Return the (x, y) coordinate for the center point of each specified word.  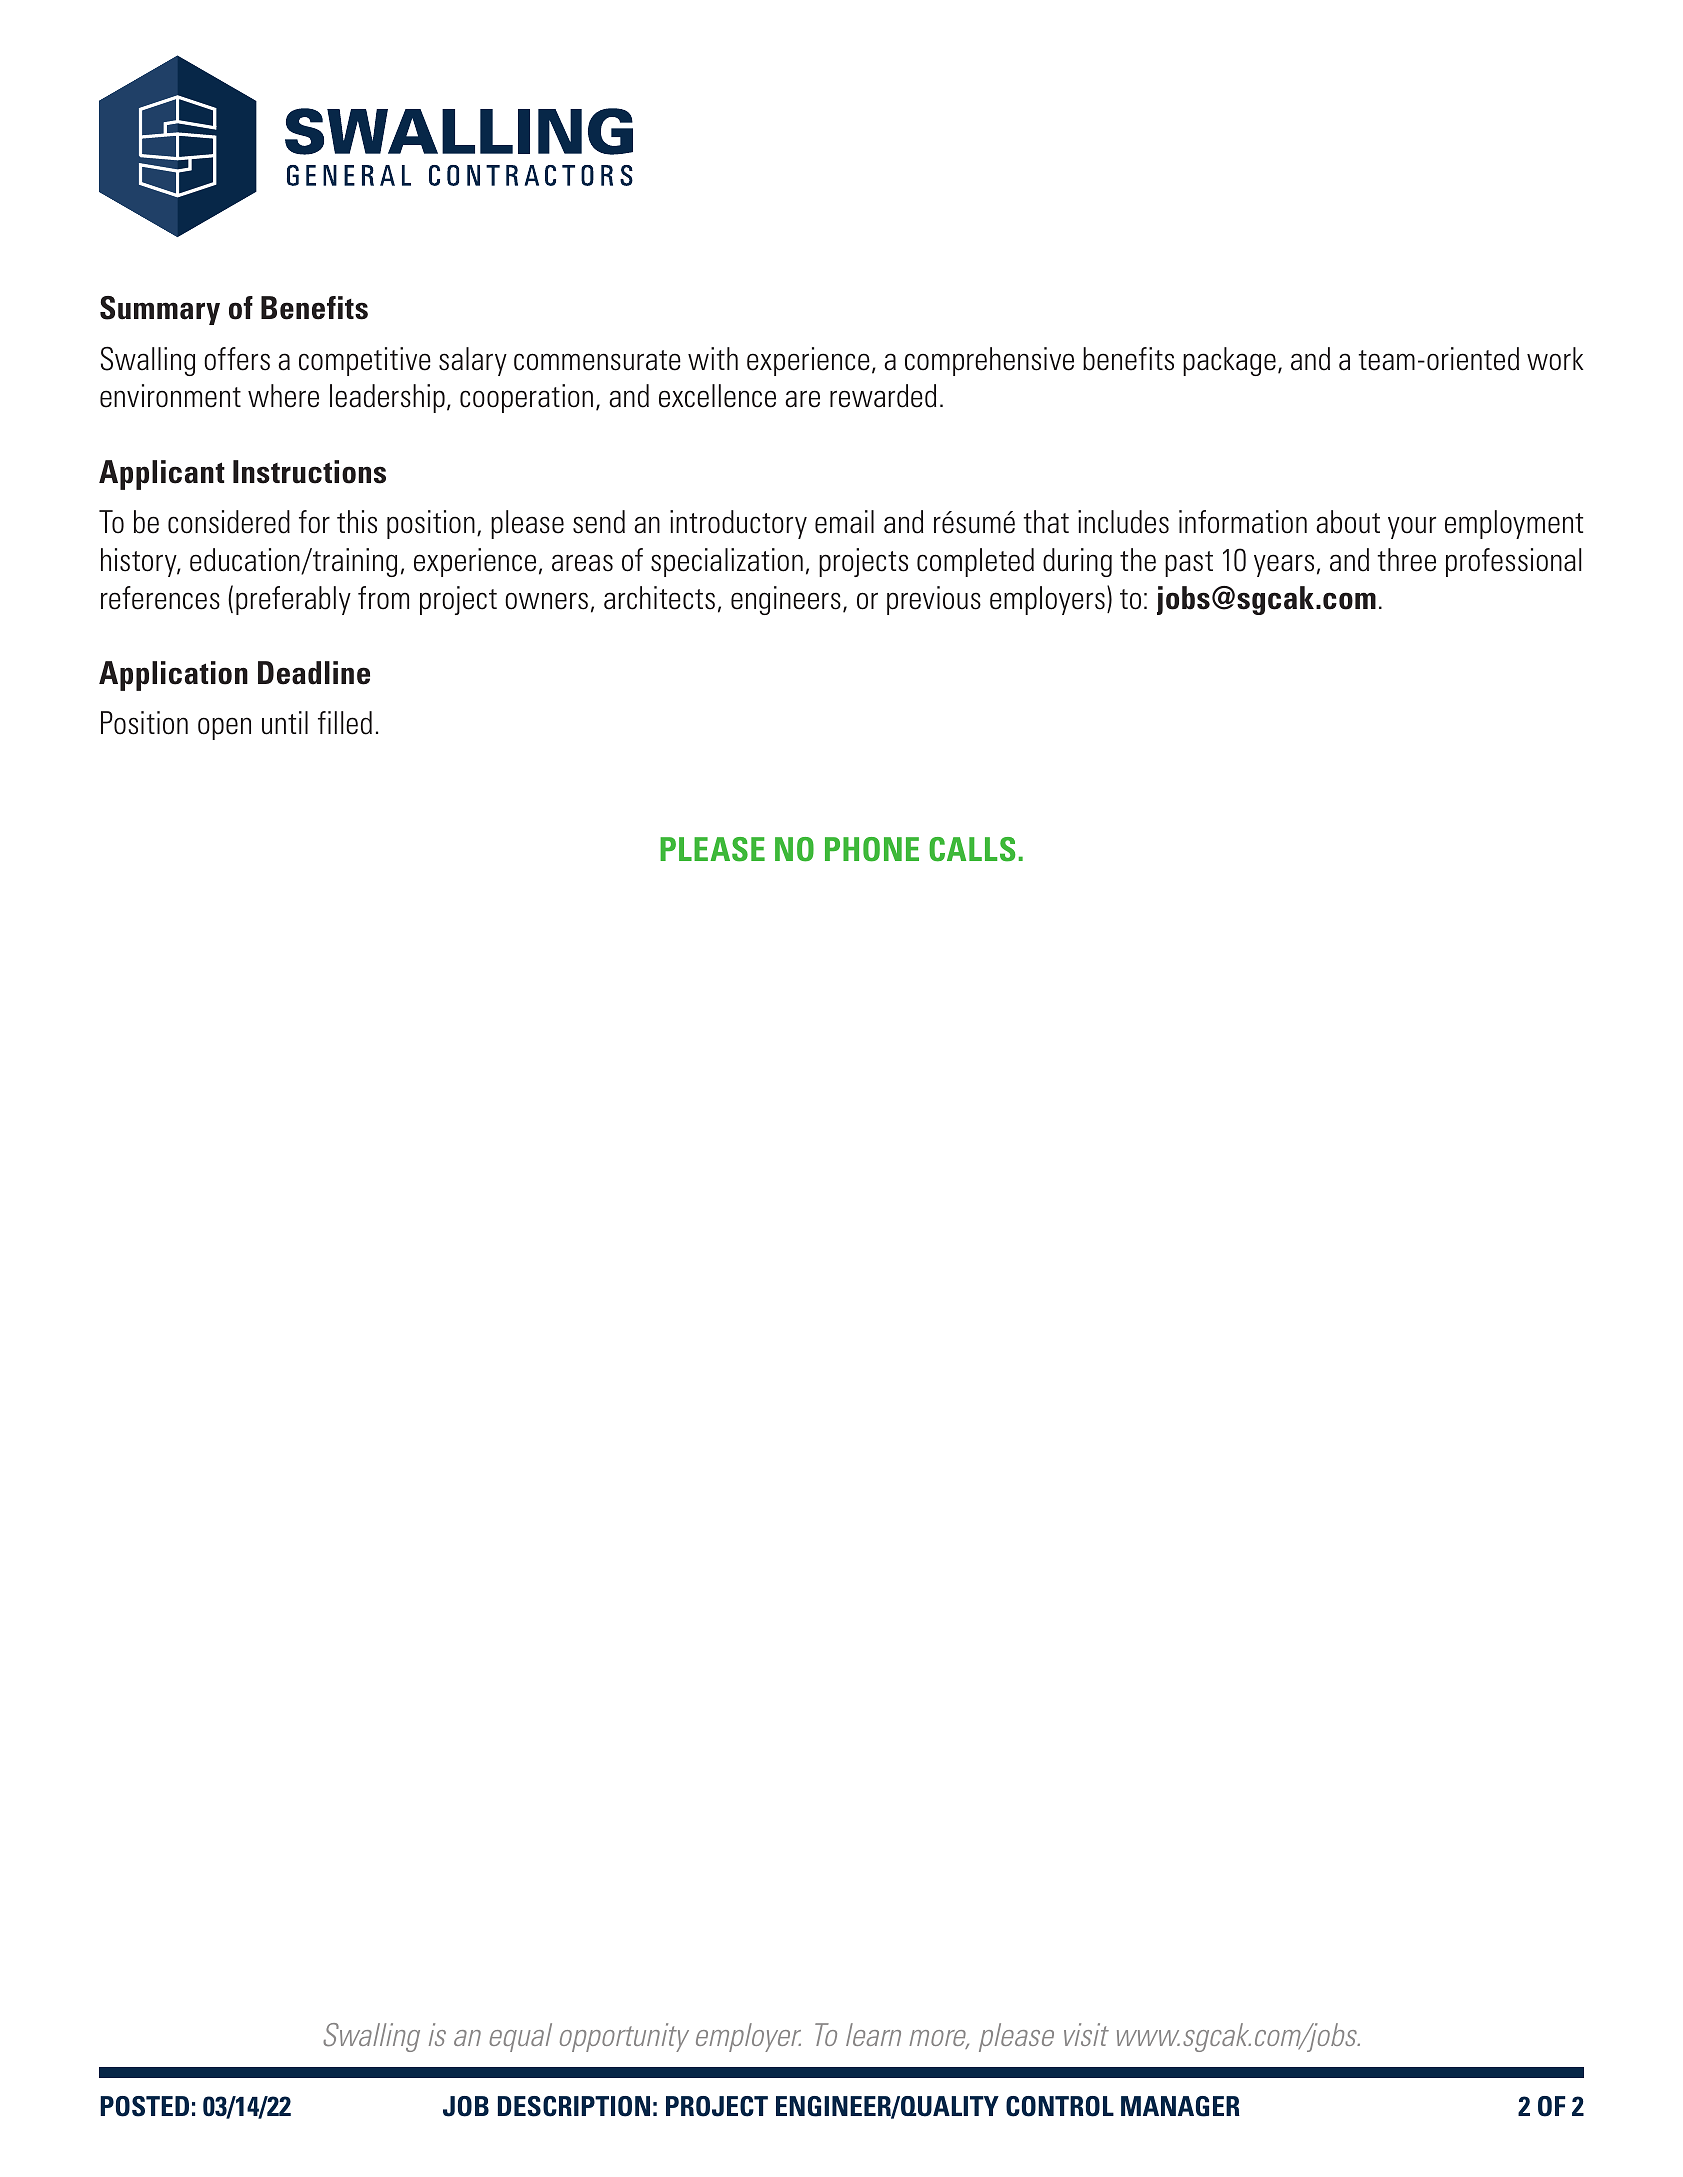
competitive (365, 361)
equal (520, 2037)
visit (1086, 2034)
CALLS (972, 849)
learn (873, 2034)
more (939, 2039)
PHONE (872, 849)
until (285, 723)
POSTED (144, 2106)
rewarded (883, 396)
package (1229, 361)
